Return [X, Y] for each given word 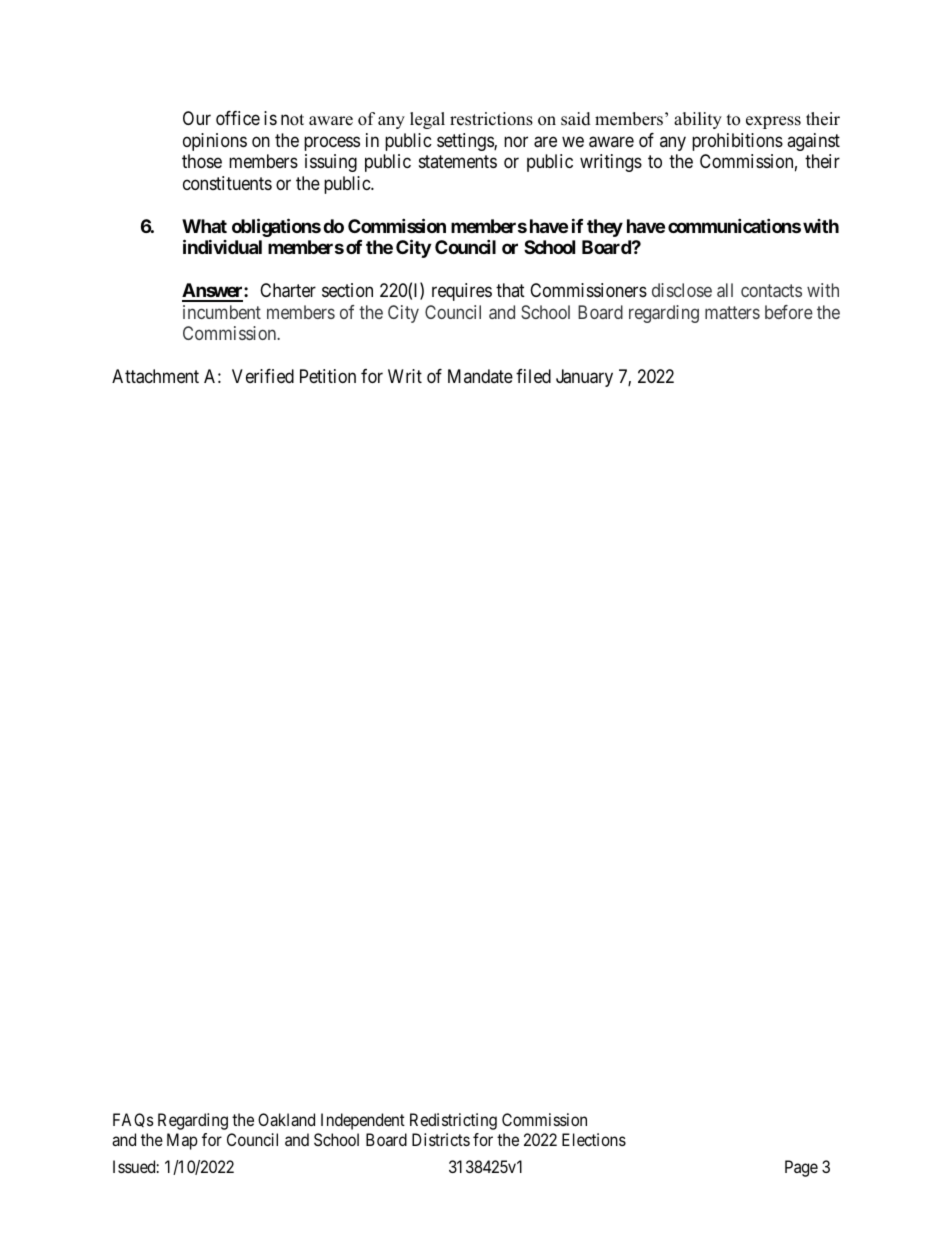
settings [466, 142]
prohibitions [737, 142]
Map [182, 1141]
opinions [215, 142]
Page [801, 1168]
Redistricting [453, 1121]
